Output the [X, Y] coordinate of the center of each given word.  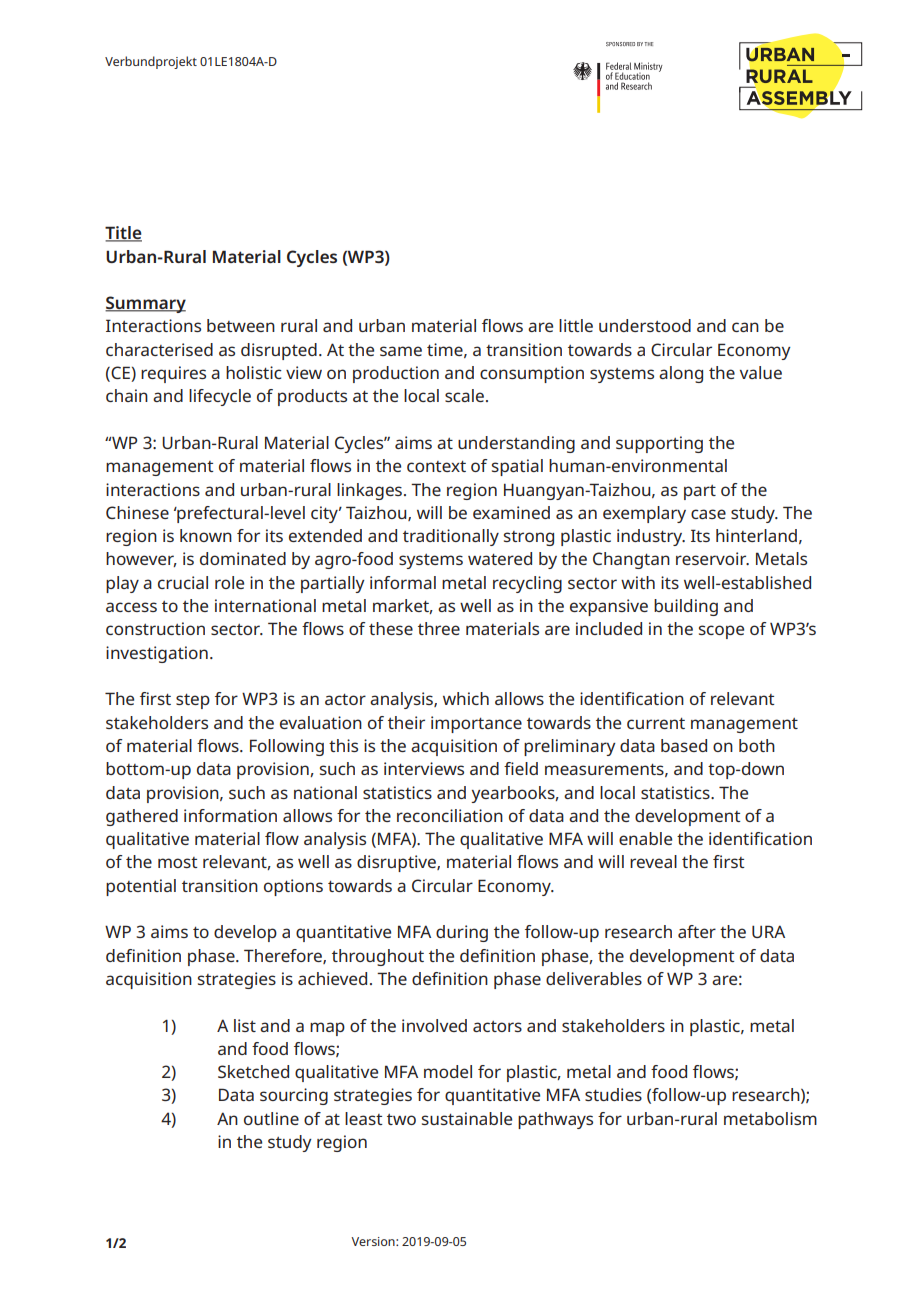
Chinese [137, 512]
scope [721, 632]
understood [645, 325]
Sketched [253, 1071]
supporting [659, 444]
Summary [145, 304]
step [193, 701]
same [401, 351]
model [448, 1071]
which [466, 698]
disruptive [397, 863]
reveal [653, 861]
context [436, 466]
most [178, 862]
